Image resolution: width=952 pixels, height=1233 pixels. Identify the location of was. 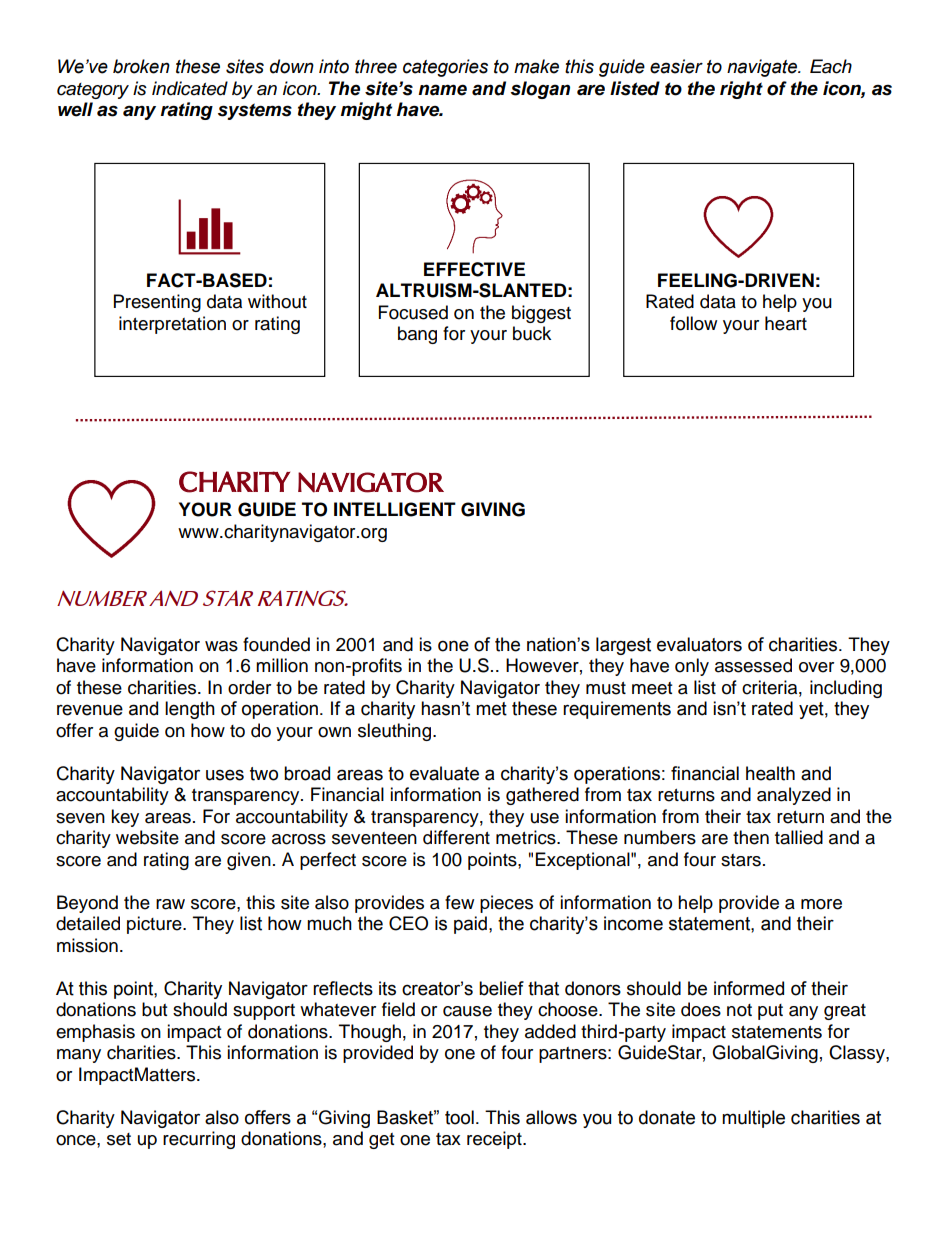
(221, 646).
